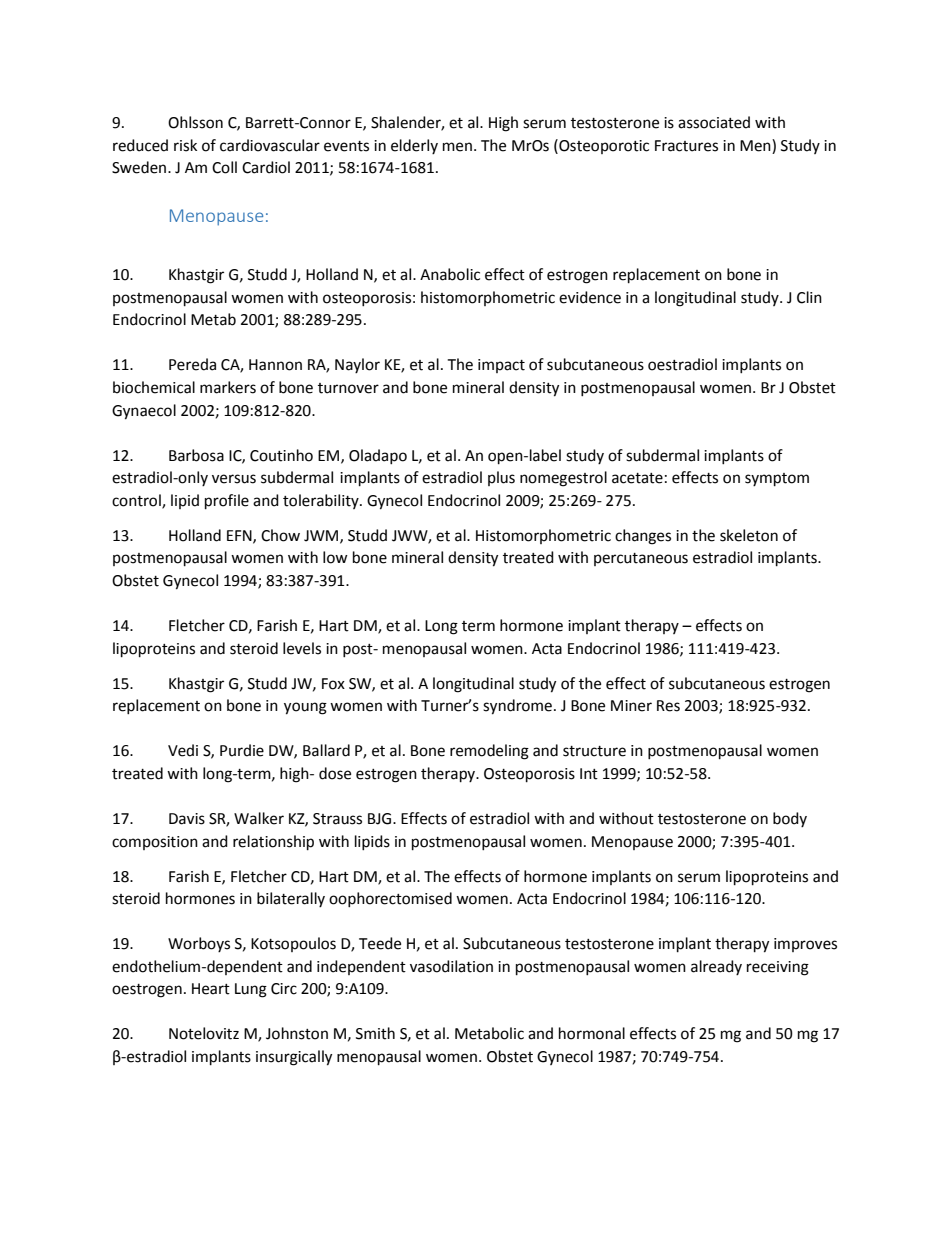  I want to click on symptom, so click(777, 480).
